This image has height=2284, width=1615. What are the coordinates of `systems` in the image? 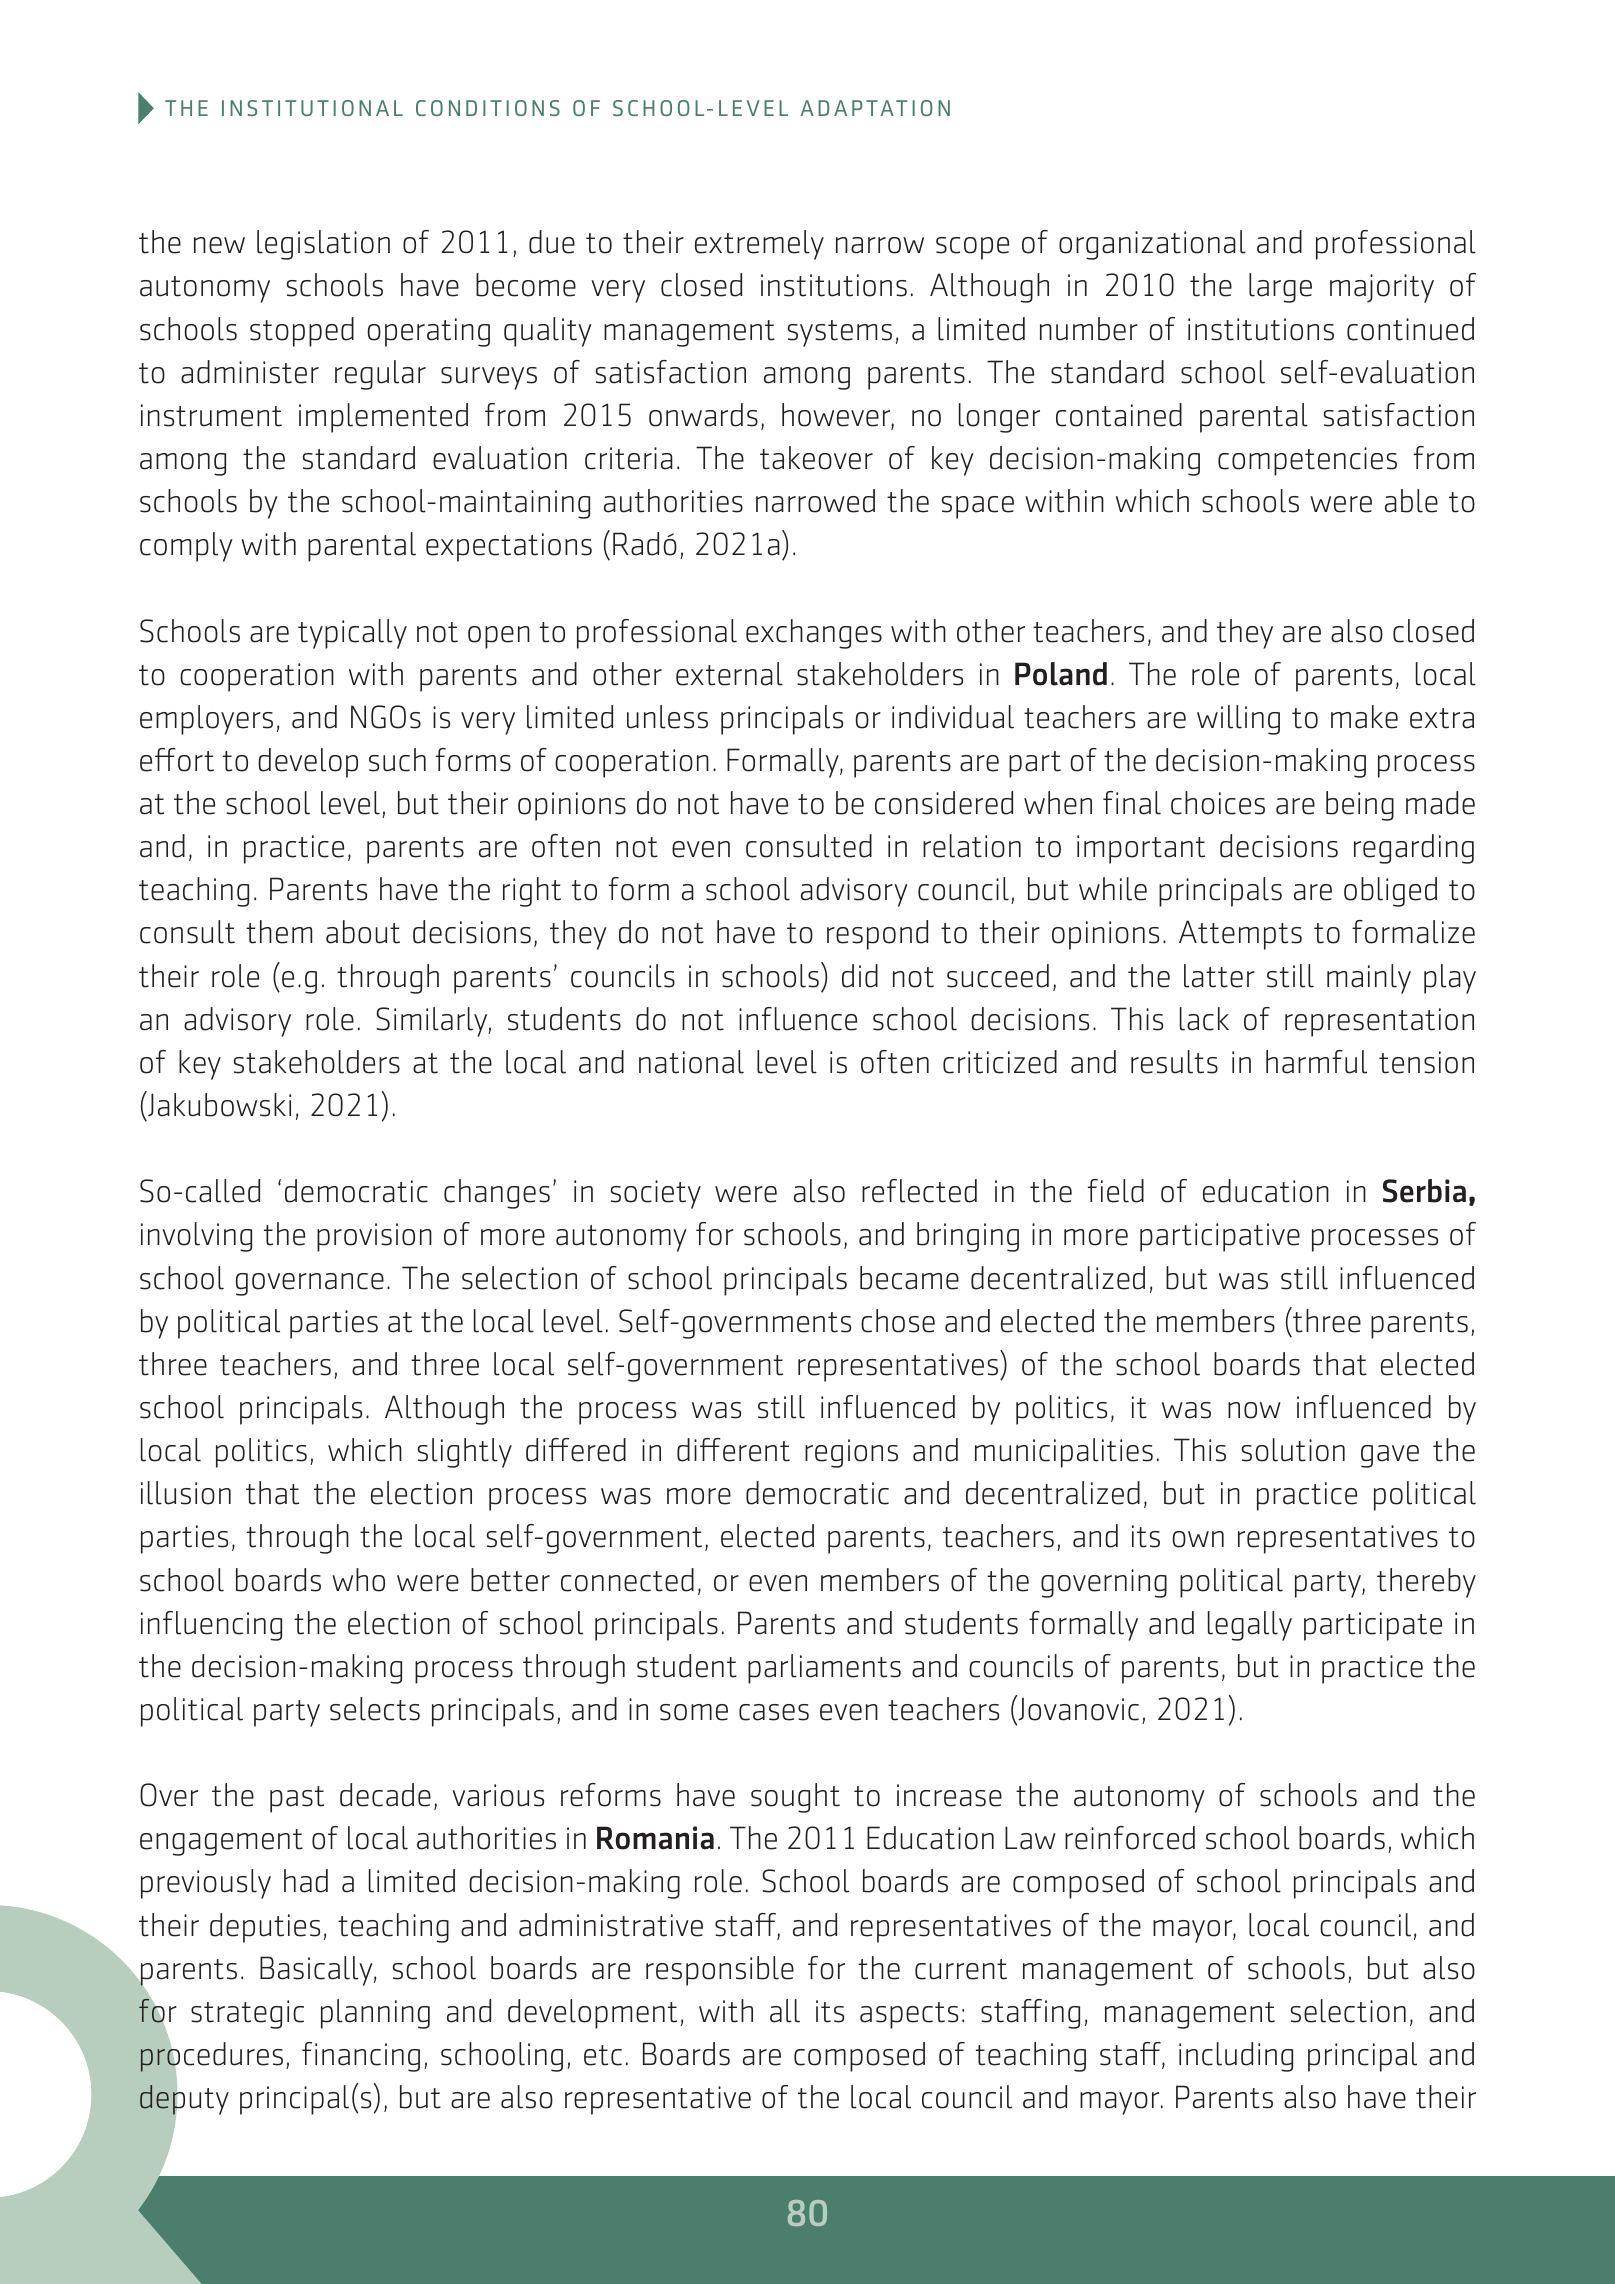 It's located at (840, 333).
